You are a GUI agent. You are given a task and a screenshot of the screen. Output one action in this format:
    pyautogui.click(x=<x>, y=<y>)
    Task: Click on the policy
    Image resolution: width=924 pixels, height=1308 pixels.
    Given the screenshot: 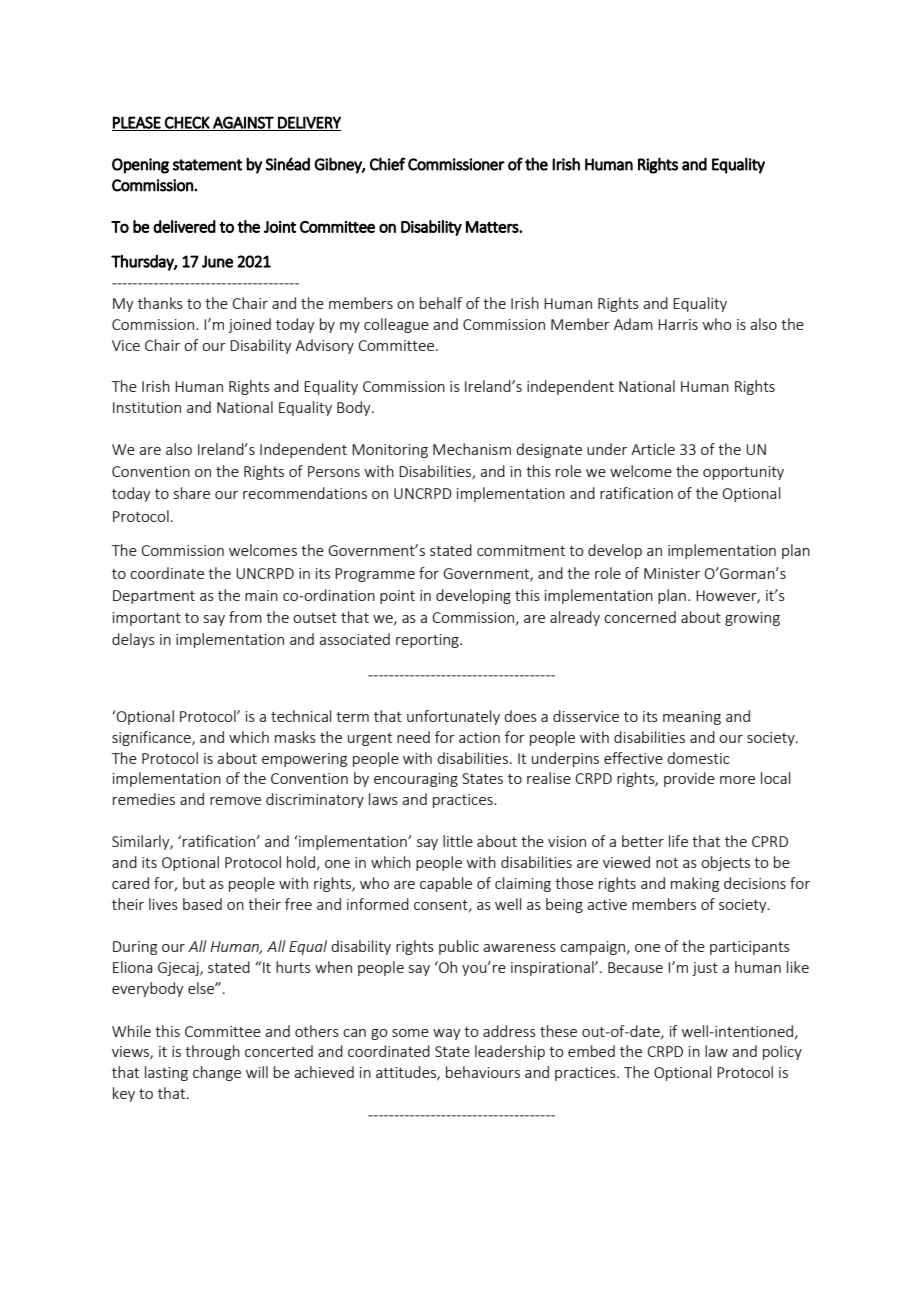 What is the action you would take?
    pyautogui.click(x=782, y=1052)
